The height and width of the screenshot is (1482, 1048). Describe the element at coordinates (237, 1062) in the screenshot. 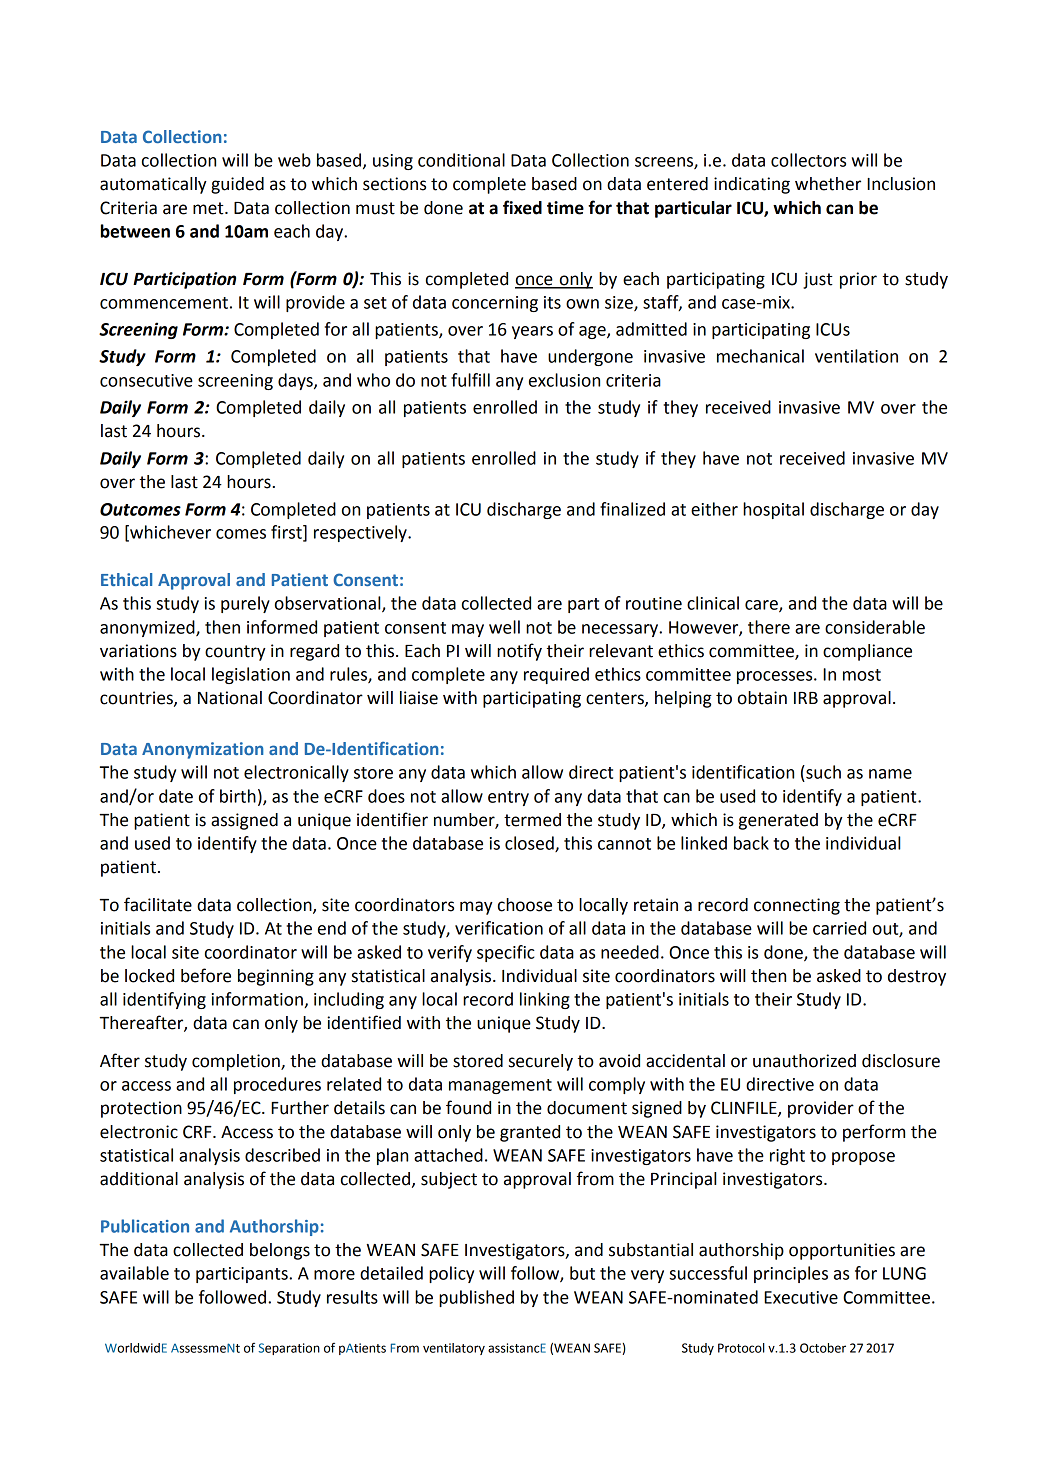

I see `completion` at that location.
